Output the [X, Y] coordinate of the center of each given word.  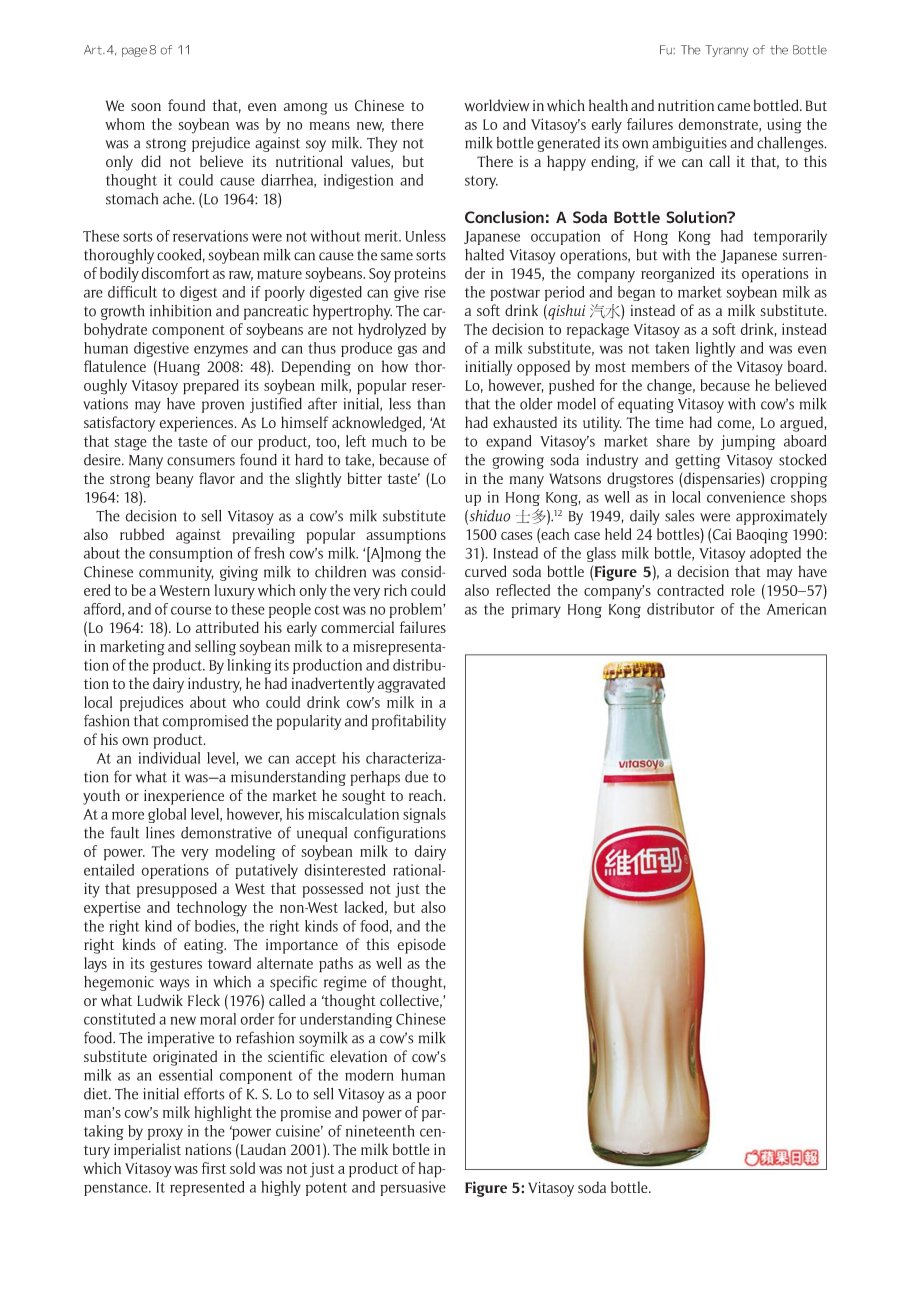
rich [395, 590]
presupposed [177, 890]
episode [421, 946]
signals [424, 815]
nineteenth [380, 1131]
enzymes [221, 351]
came [733, 107]
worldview [497, 105]
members [660, 366]
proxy [165, 1134]
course [191, 610]
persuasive [413, 1188]
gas [407, 351]
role [743, 590]
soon [146, 107]
